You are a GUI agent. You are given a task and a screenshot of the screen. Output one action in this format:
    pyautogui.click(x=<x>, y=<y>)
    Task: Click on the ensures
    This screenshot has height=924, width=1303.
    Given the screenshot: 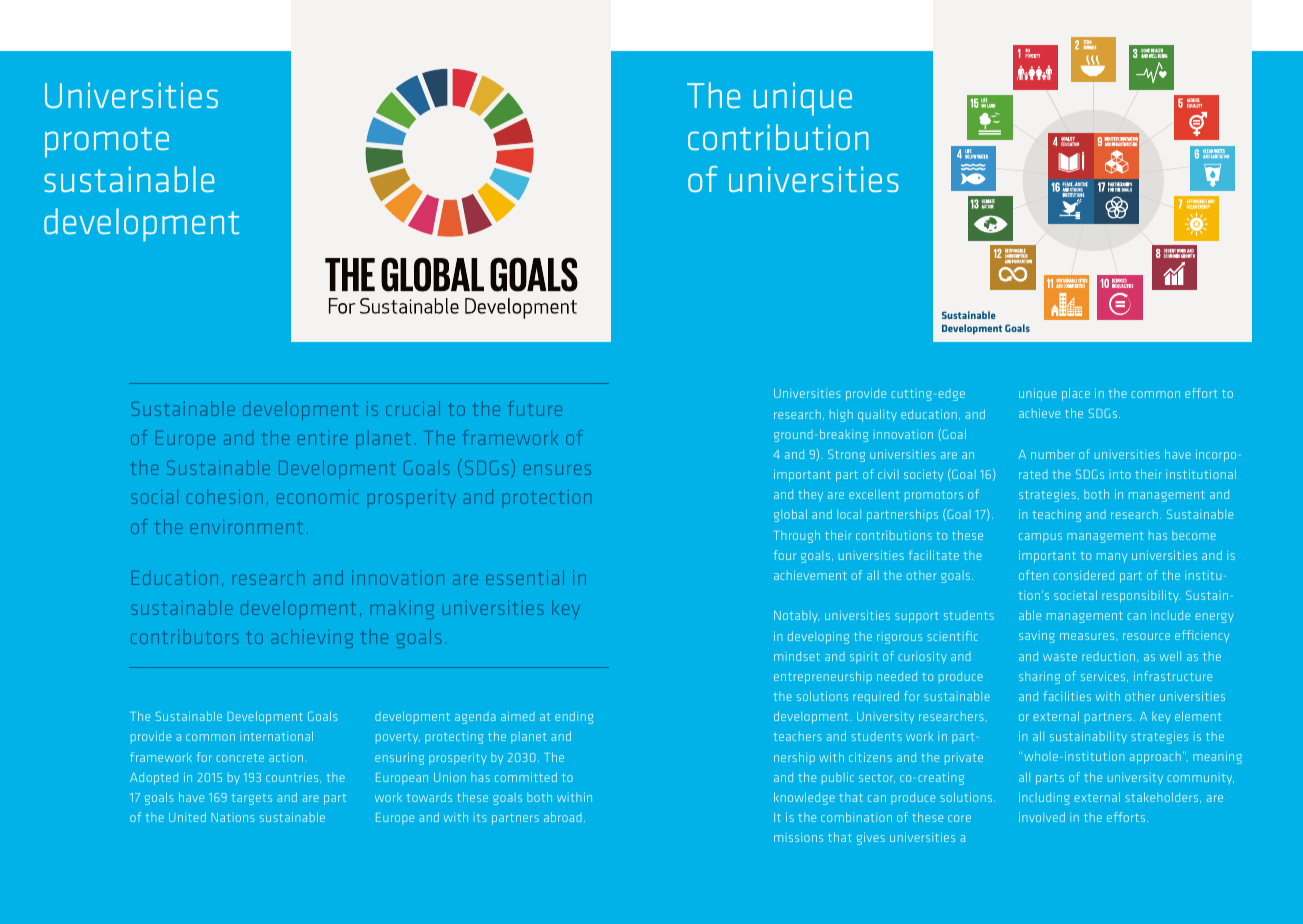 What is the action you would take?
    pyautogui.click(x=557, y=469)
